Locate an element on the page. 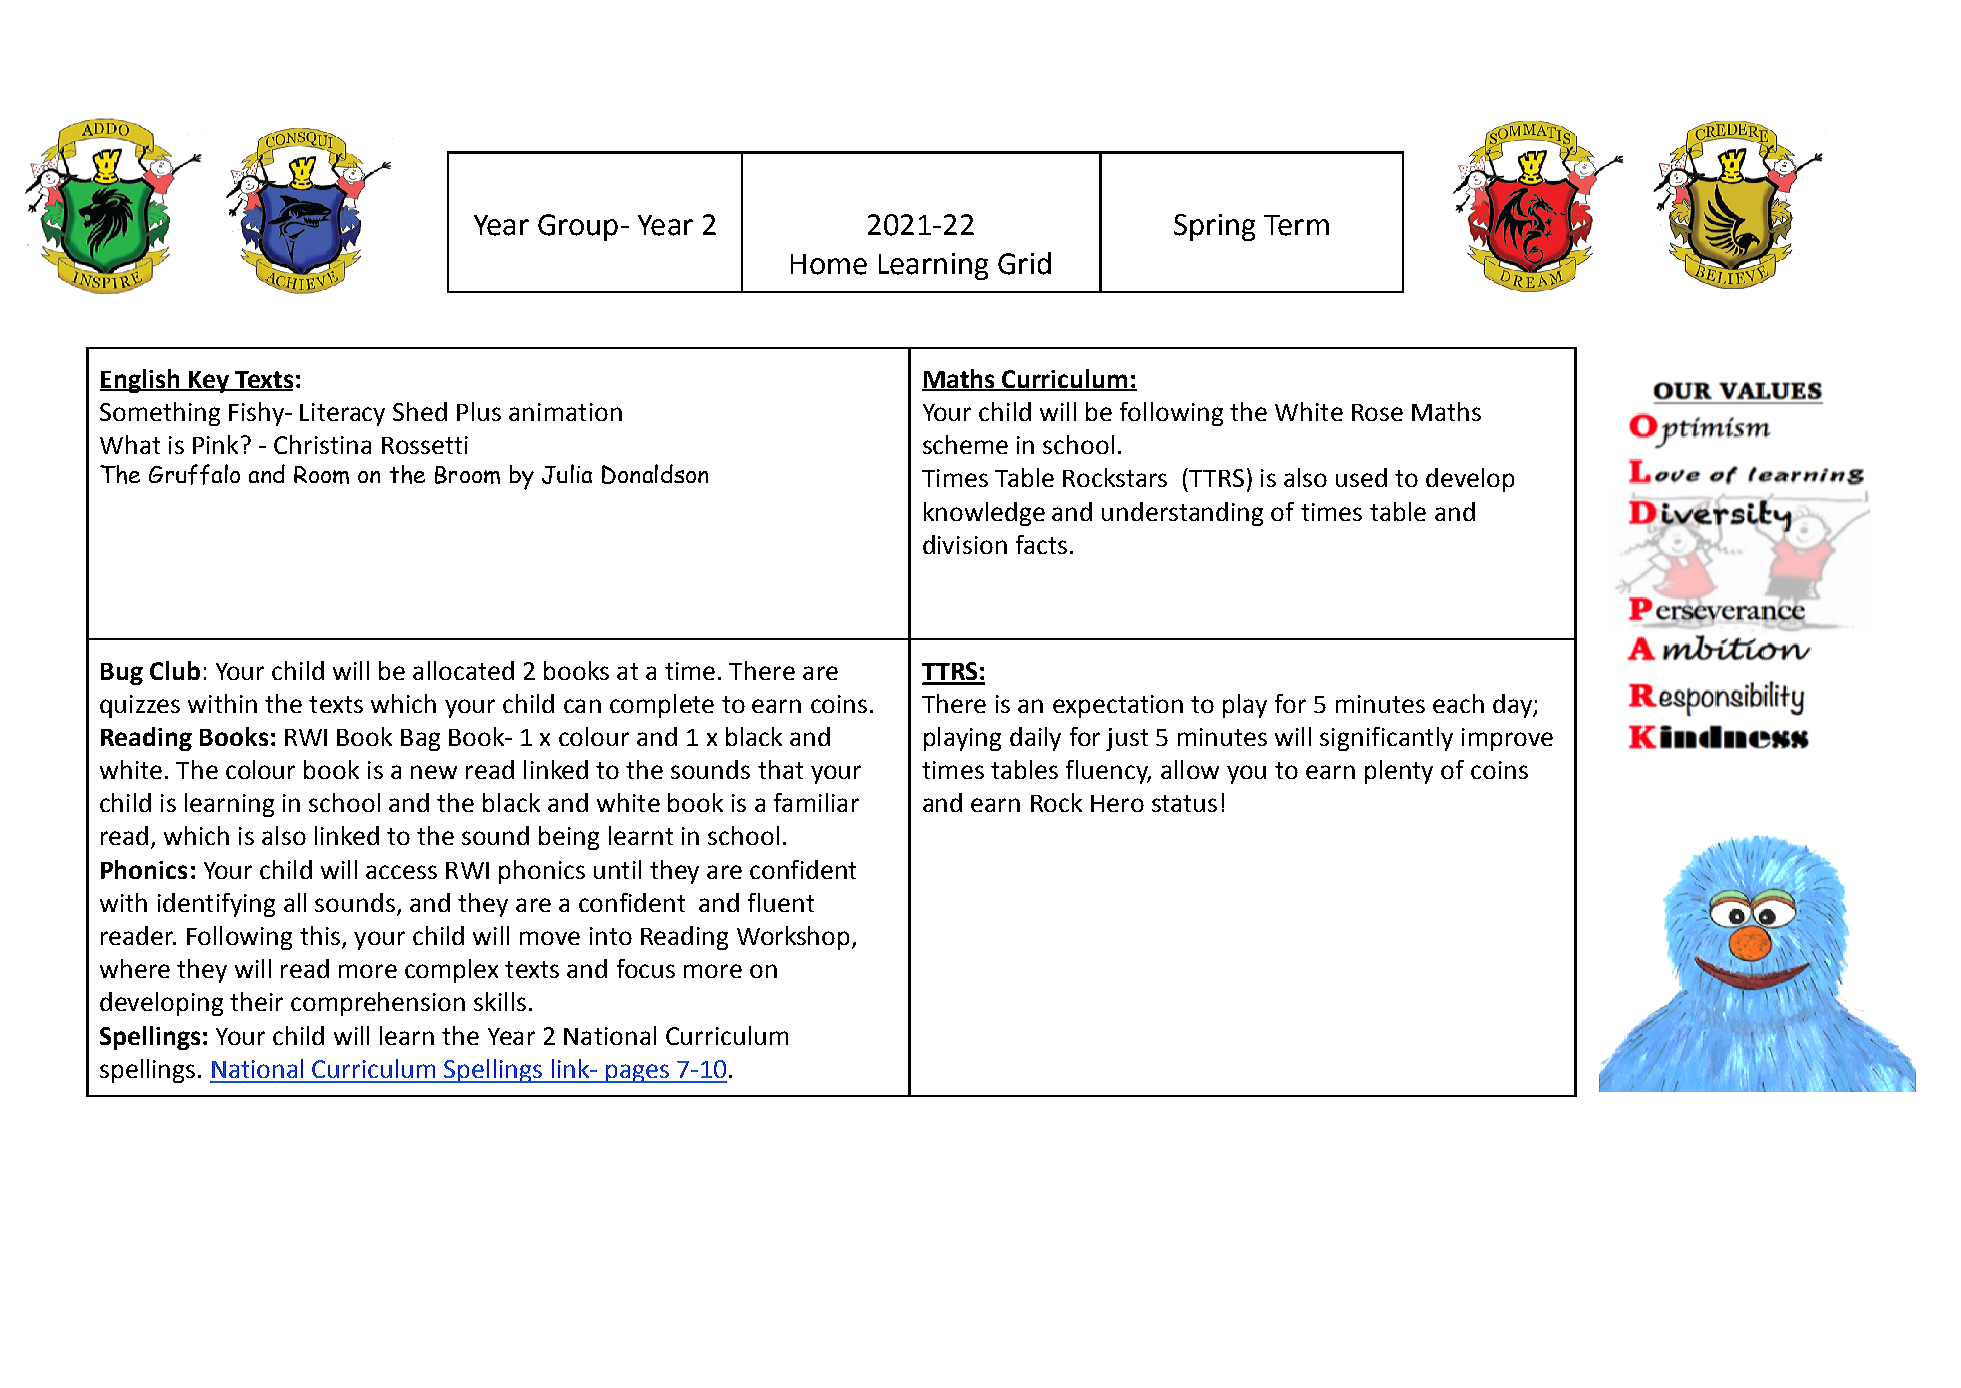 The height and width of the document is (1388, 1961). significantly is located at coordinates (1386, 739).
